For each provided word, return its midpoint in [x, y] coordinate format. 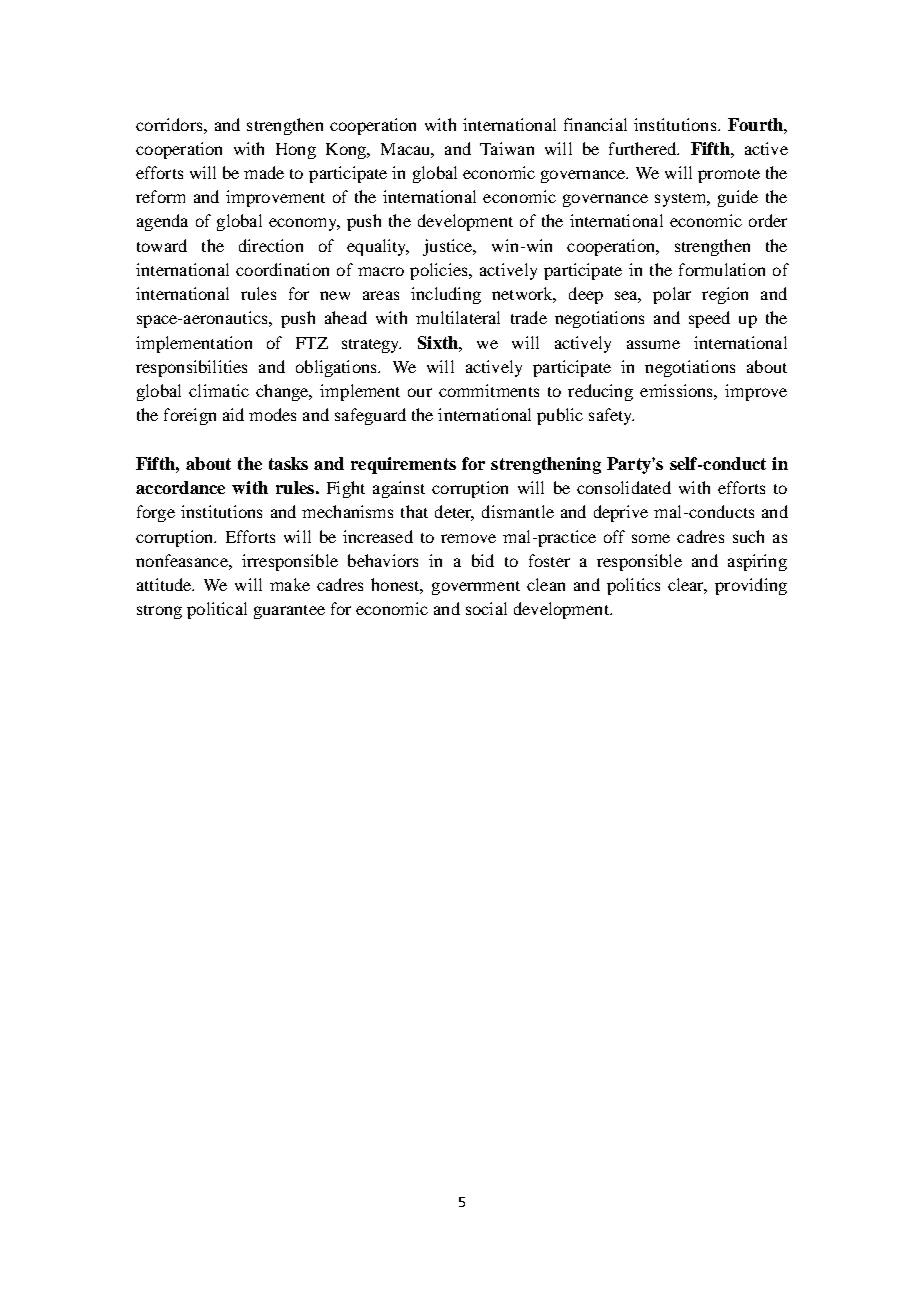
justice [449, 247]
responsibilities [191, 368]
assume [653, 344]
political [217, 610]
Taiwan [507, 148]
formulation [722, 269]
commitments [489, 390]
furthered [644, 148]
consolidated [624, 487]
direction [271, 245]
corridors [170, 124]
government [476, 588]
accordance [180, 487]
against [399, 489]
